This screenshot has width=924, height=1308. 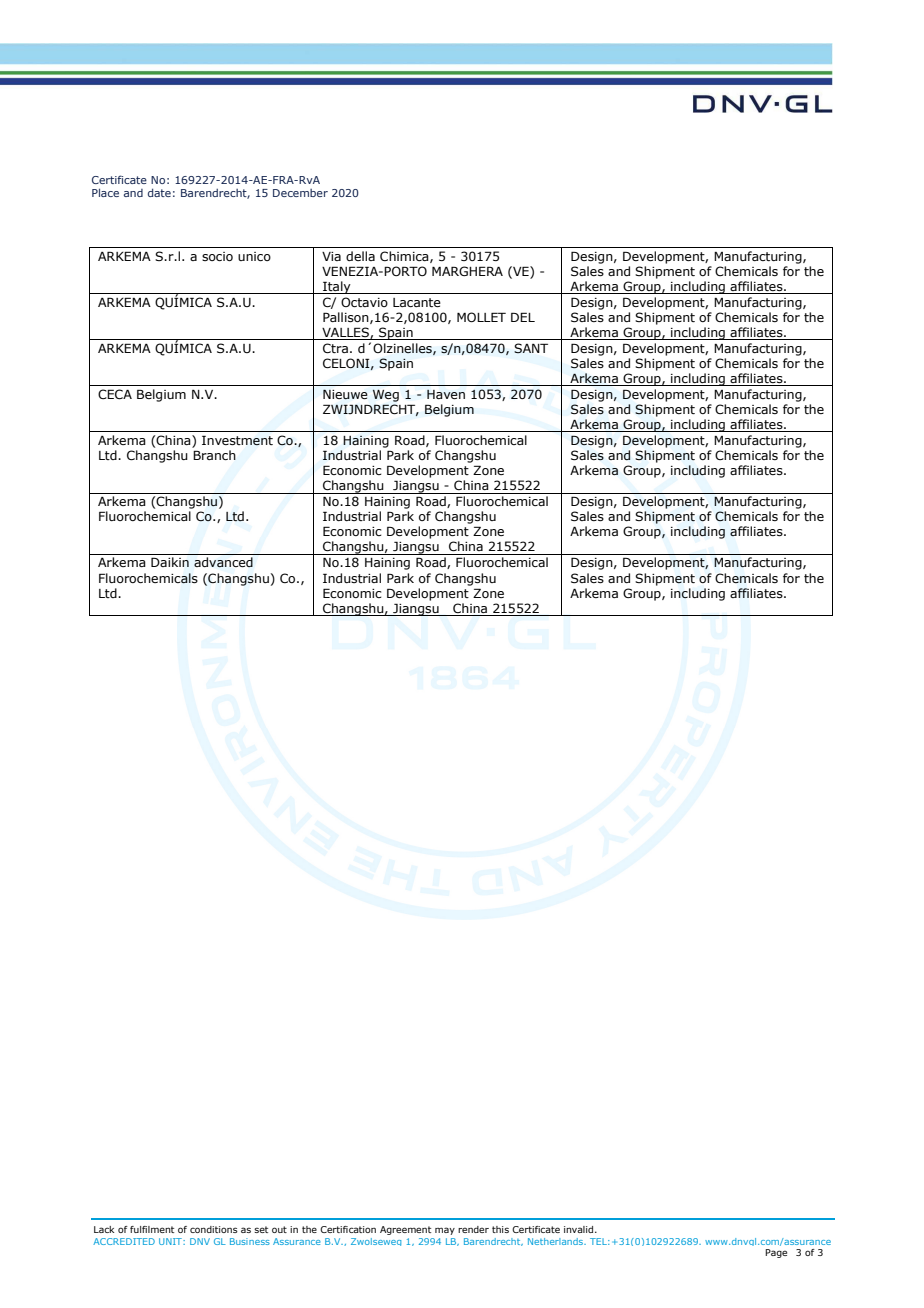 I want to click on della, so click(x=360, y=256).
